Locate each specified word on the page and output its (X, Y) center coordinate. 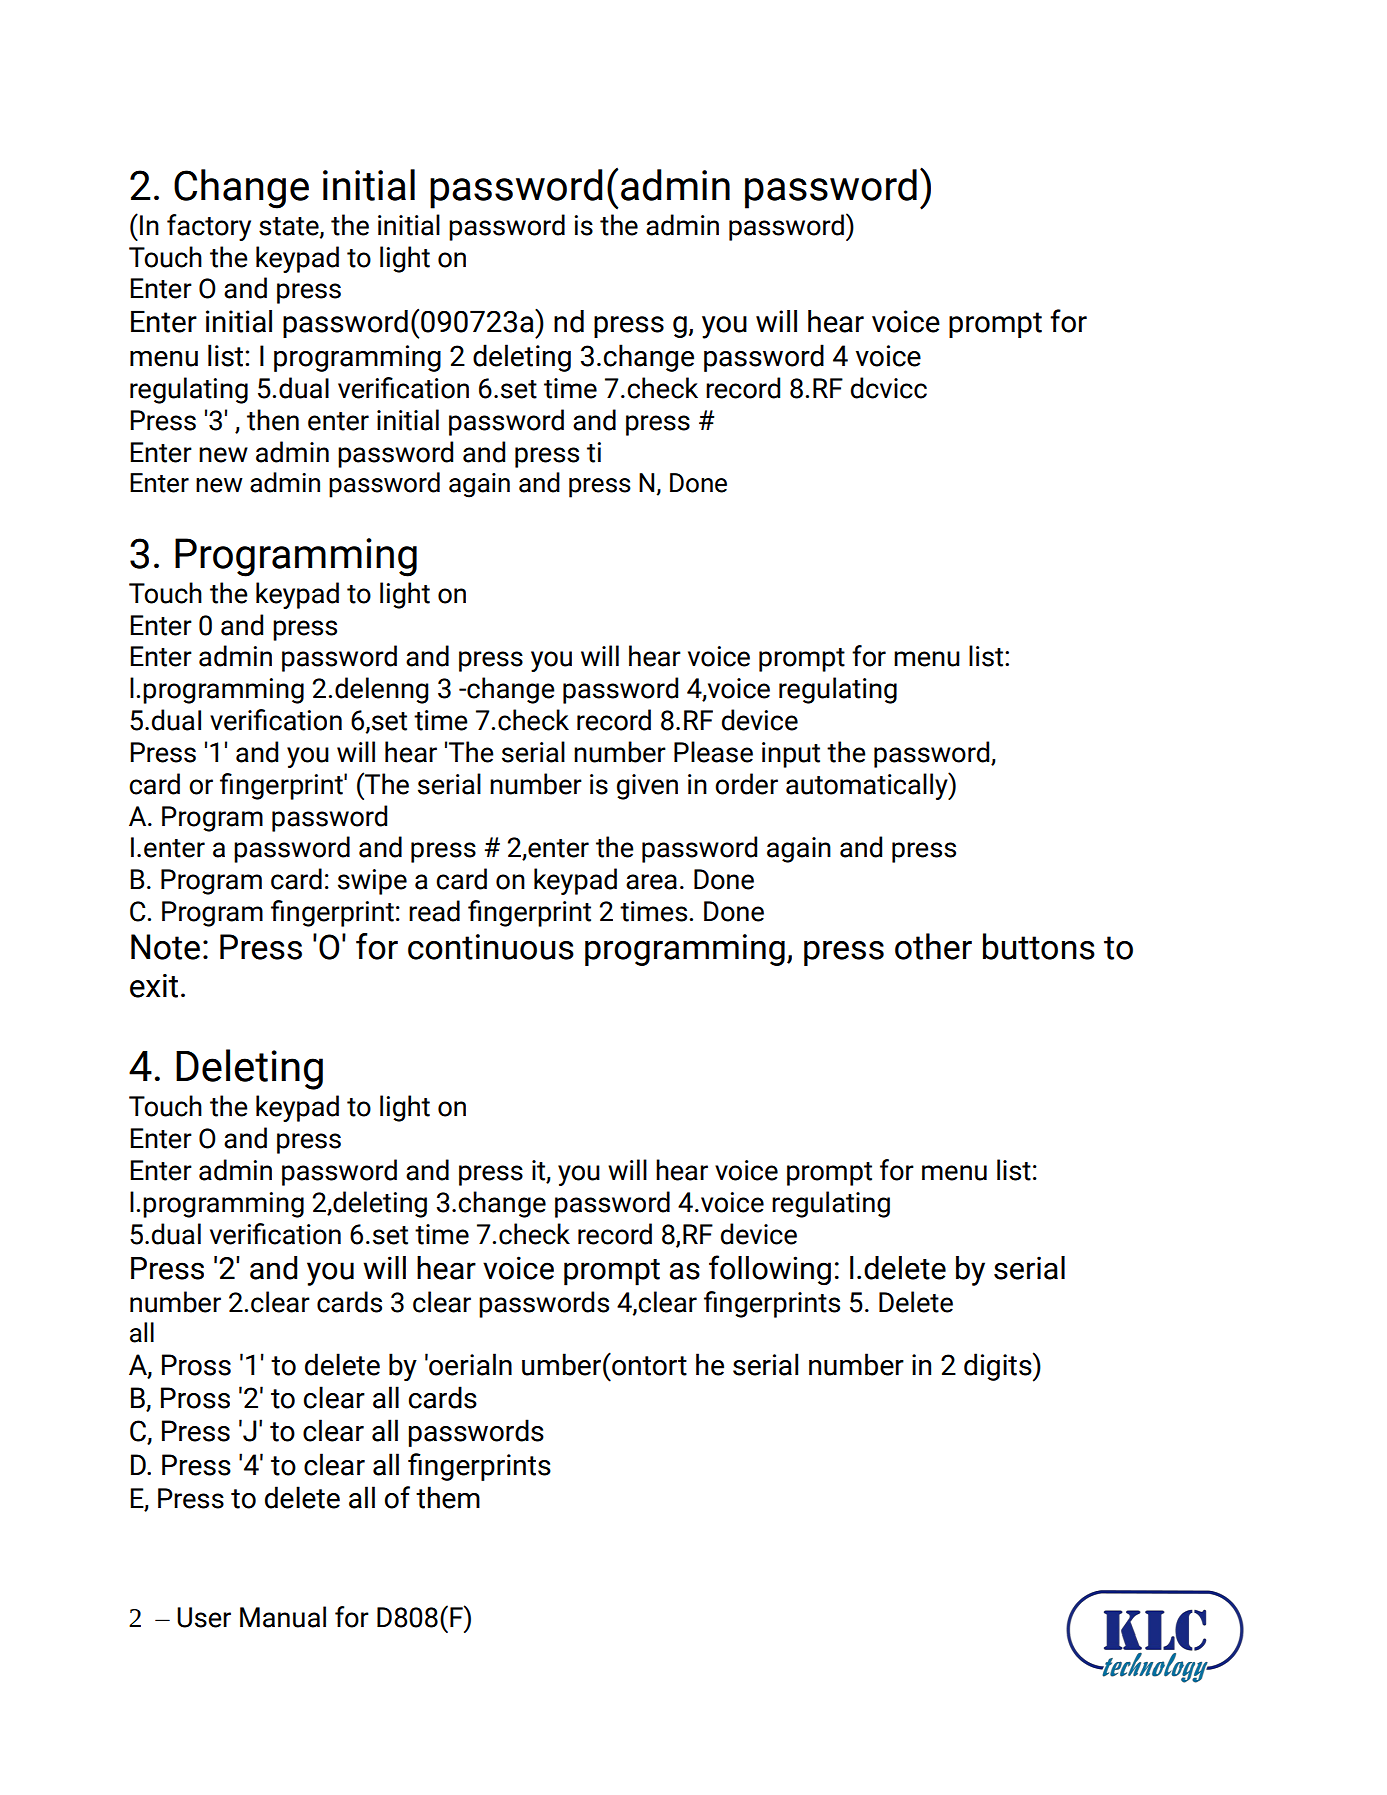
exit (154, 986)
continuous (491, 947)
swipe (372, 882)
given (647, 787)
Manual (283, 1617)
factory (209, 227)
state (290, 227)
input (791, 755)
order (746, 784)
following (770, 1270)
